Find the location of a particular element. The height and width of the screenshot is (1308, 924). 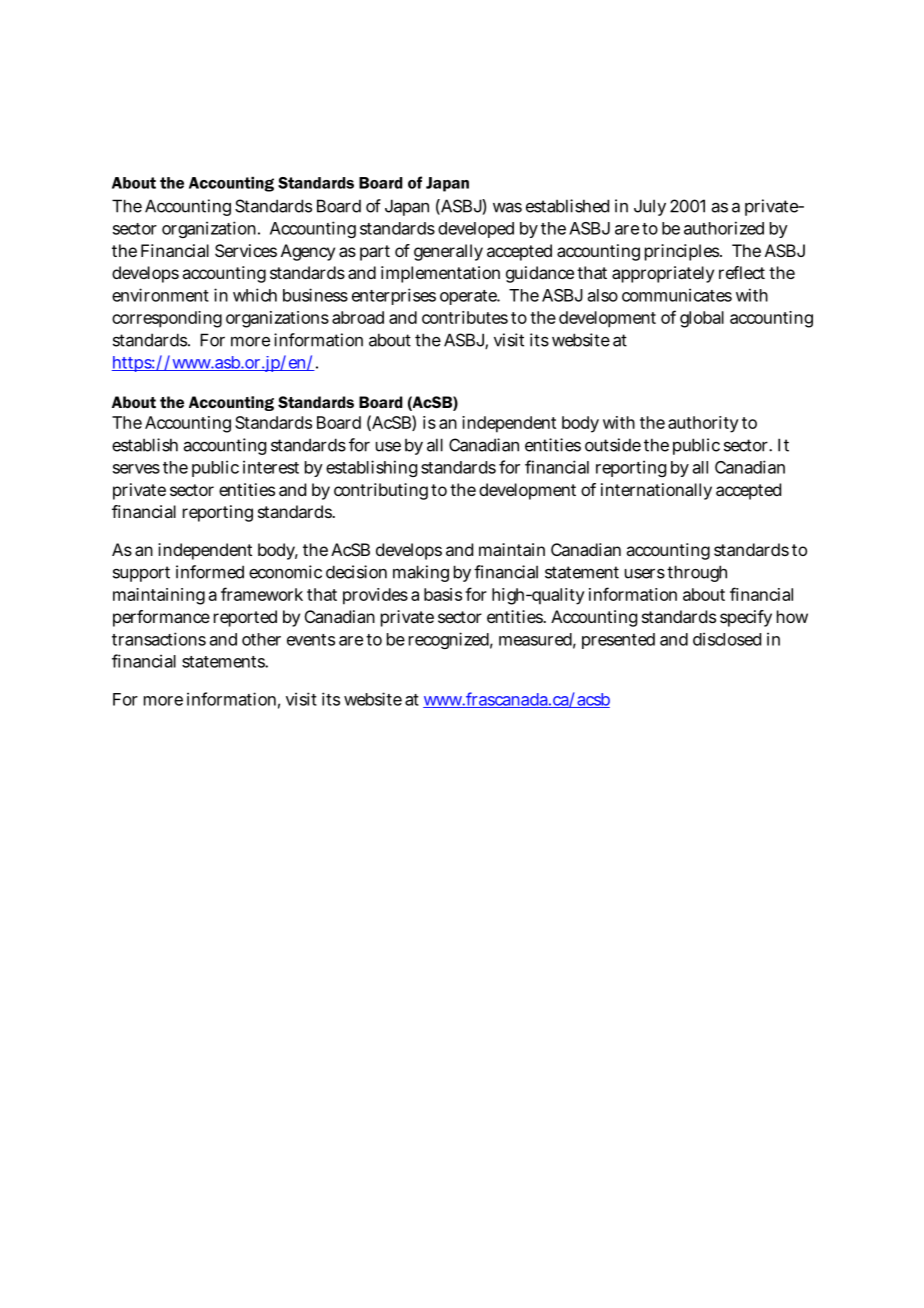

developed is located at coordinates (476, 230).
